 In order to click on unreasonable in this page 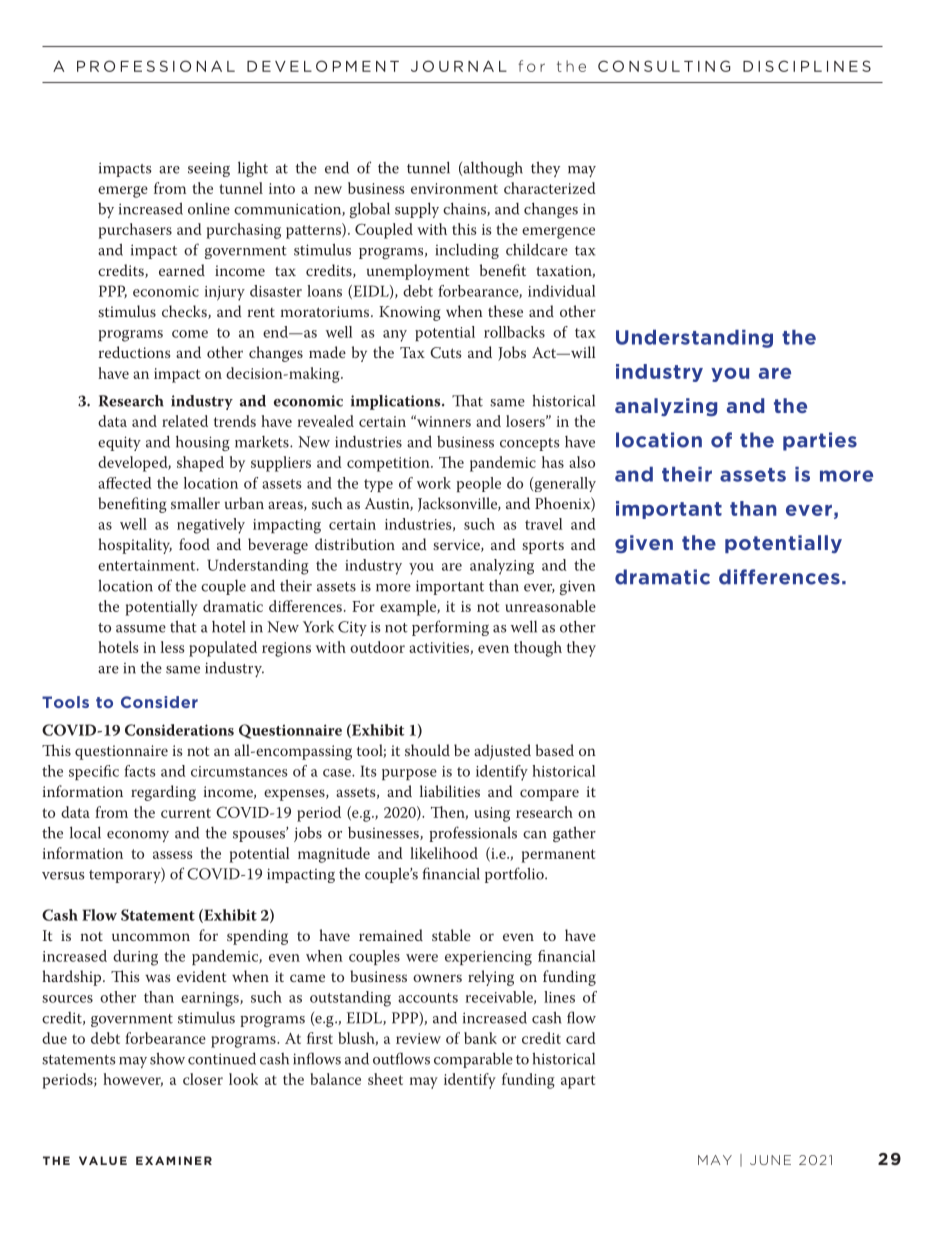, I will do `click(550, 606)`.
